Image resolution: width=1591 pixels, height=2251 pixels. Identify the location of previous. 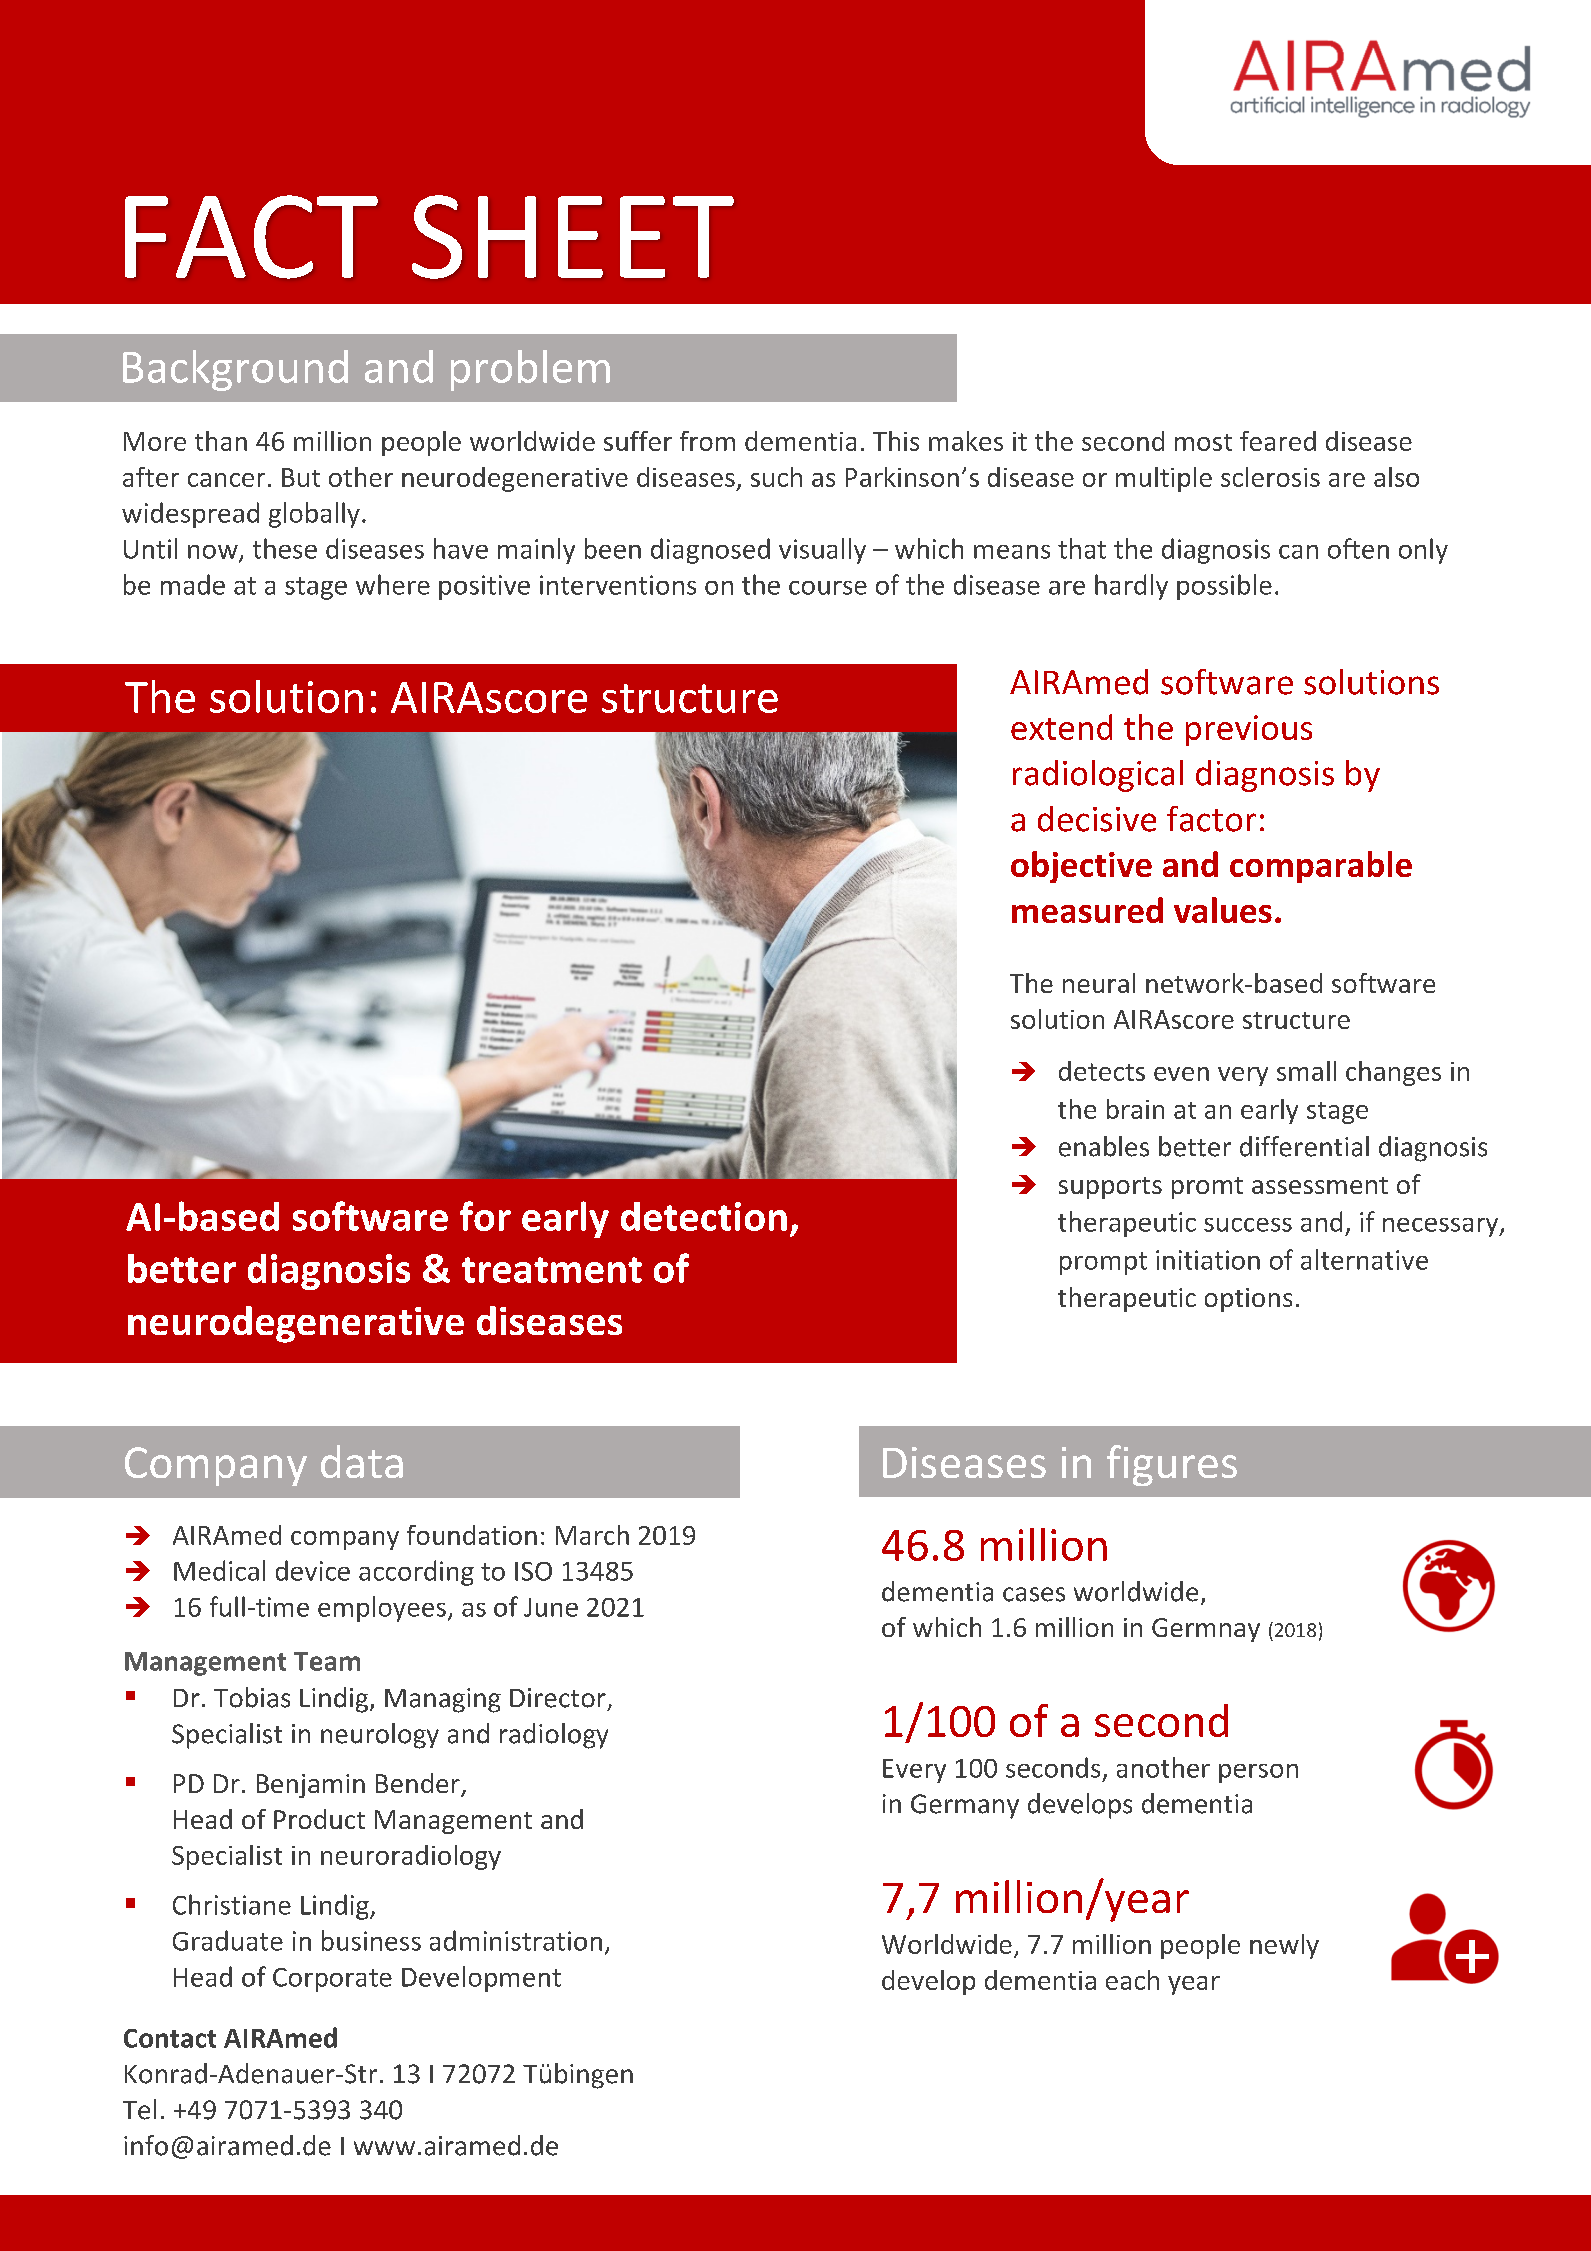
(1249, 730).
